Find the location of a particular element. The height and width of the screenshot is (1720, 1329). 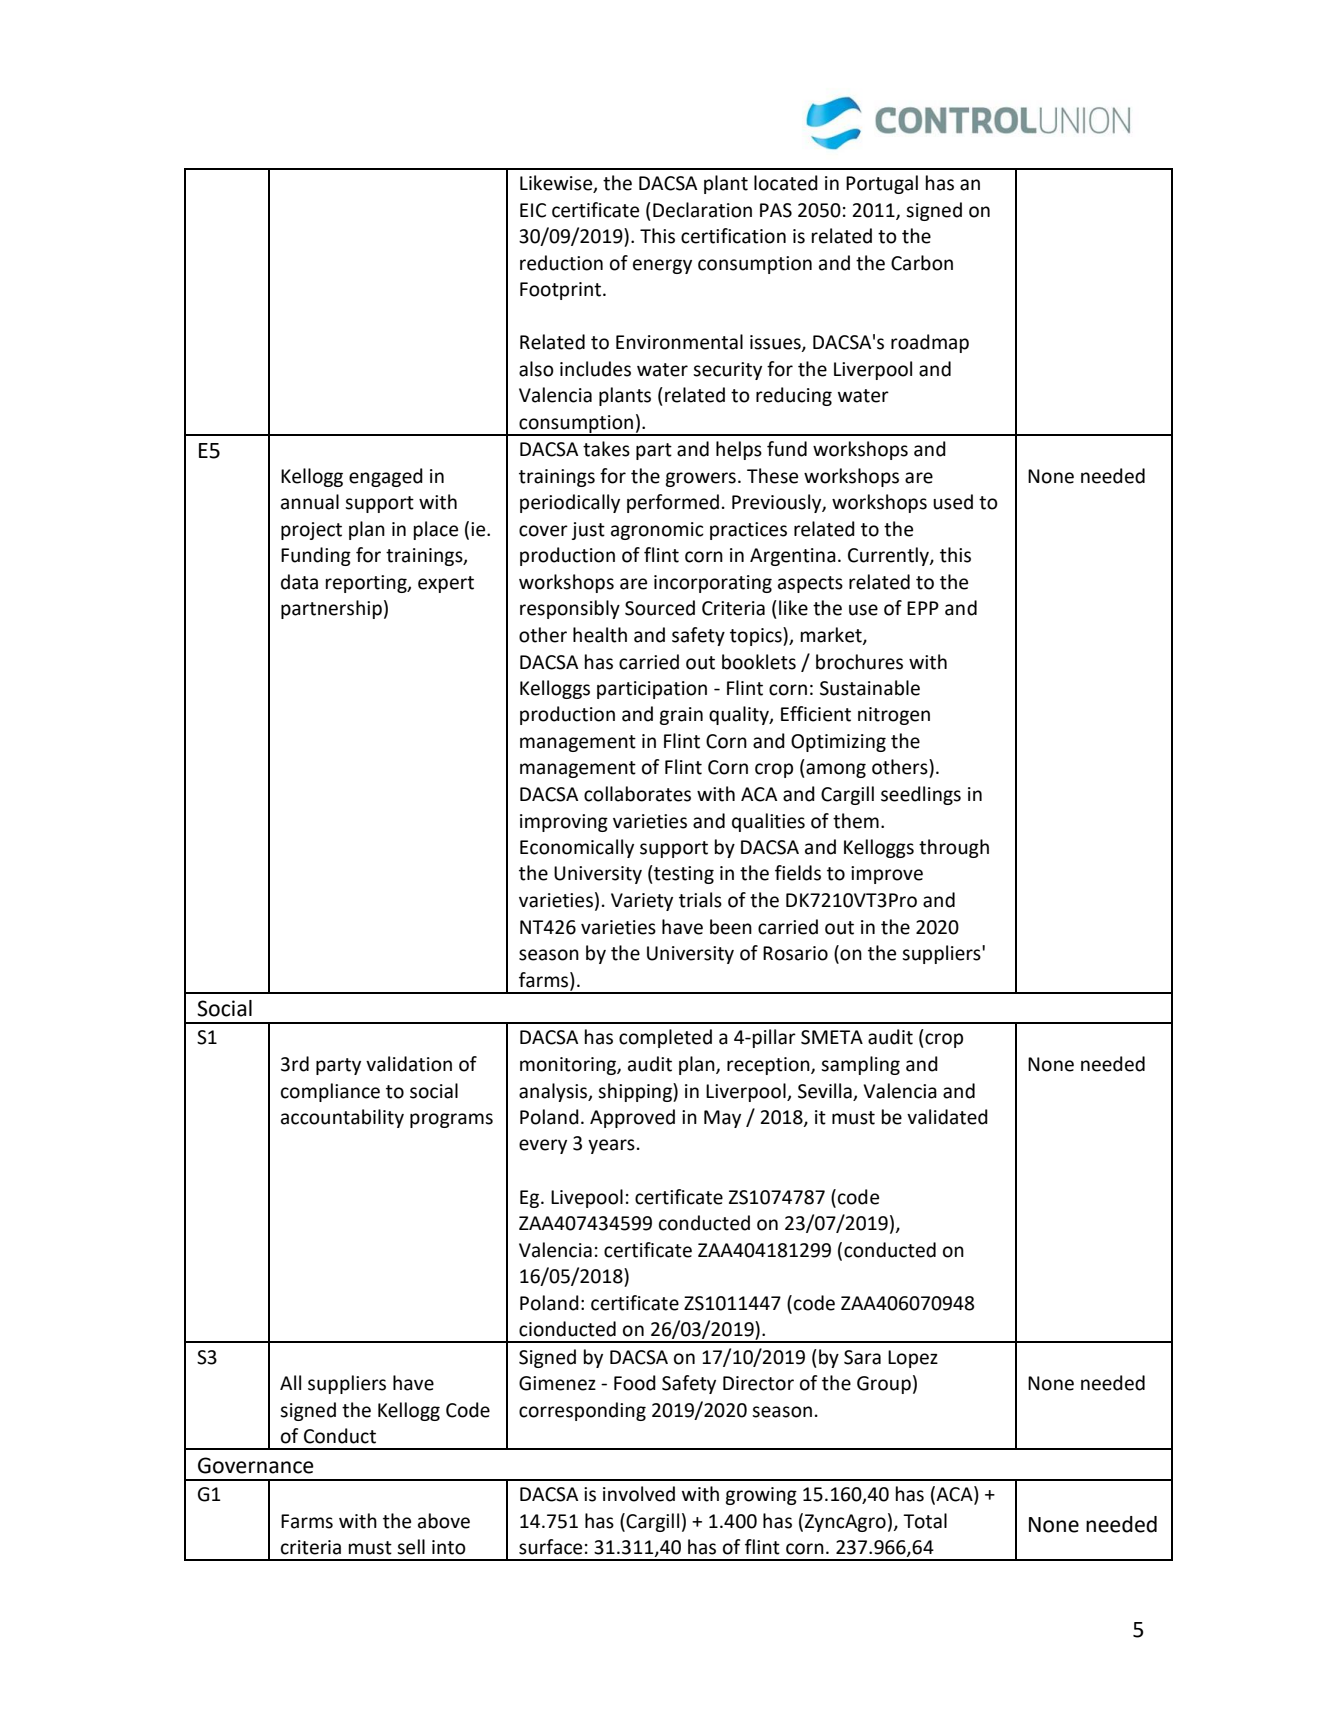

reduction is located at coordinates (561, 263).
